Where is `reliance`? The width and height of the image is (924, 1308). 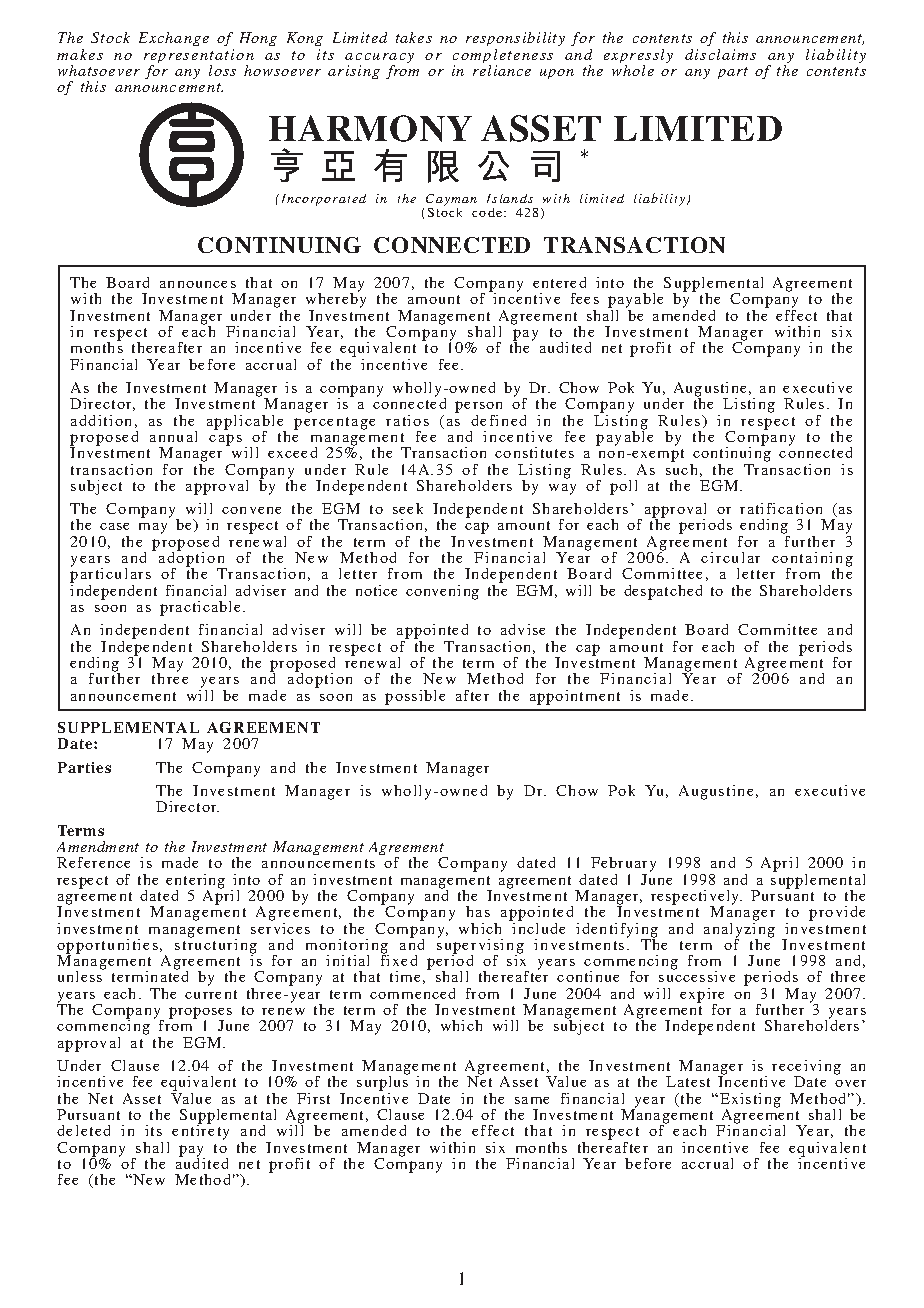
reliance is located at coordinates (502, 70).
